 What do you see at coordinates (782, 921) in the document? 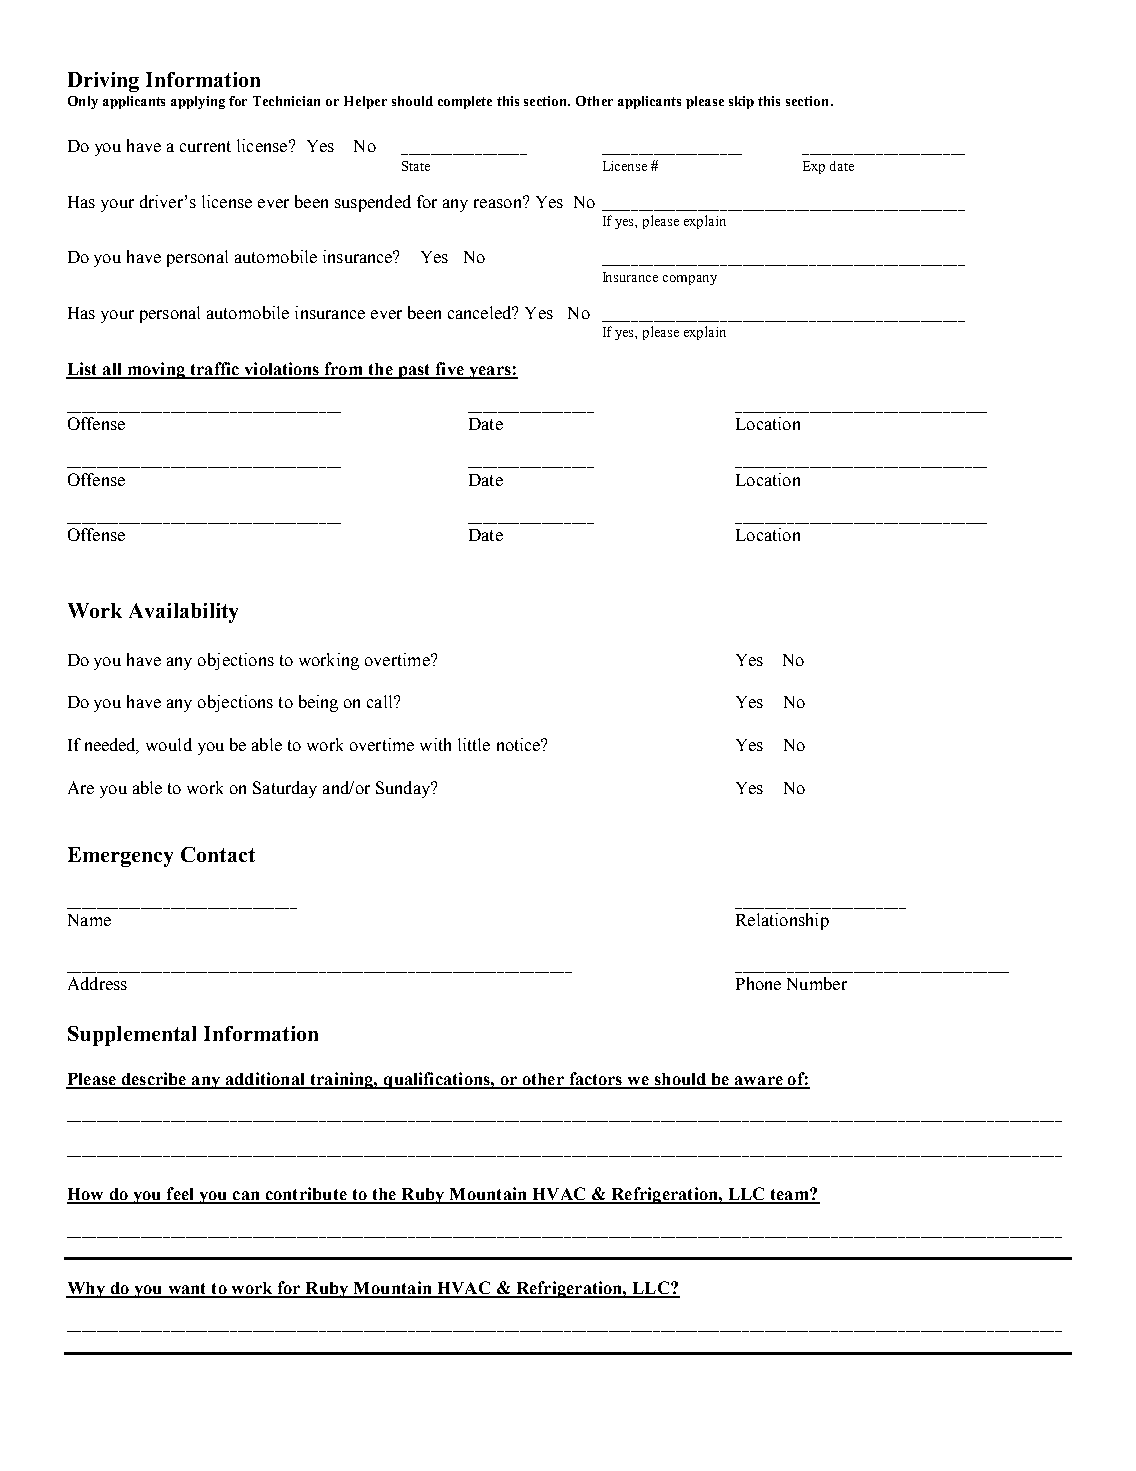
I see `Relationship` at bounding box center [782, 921].
